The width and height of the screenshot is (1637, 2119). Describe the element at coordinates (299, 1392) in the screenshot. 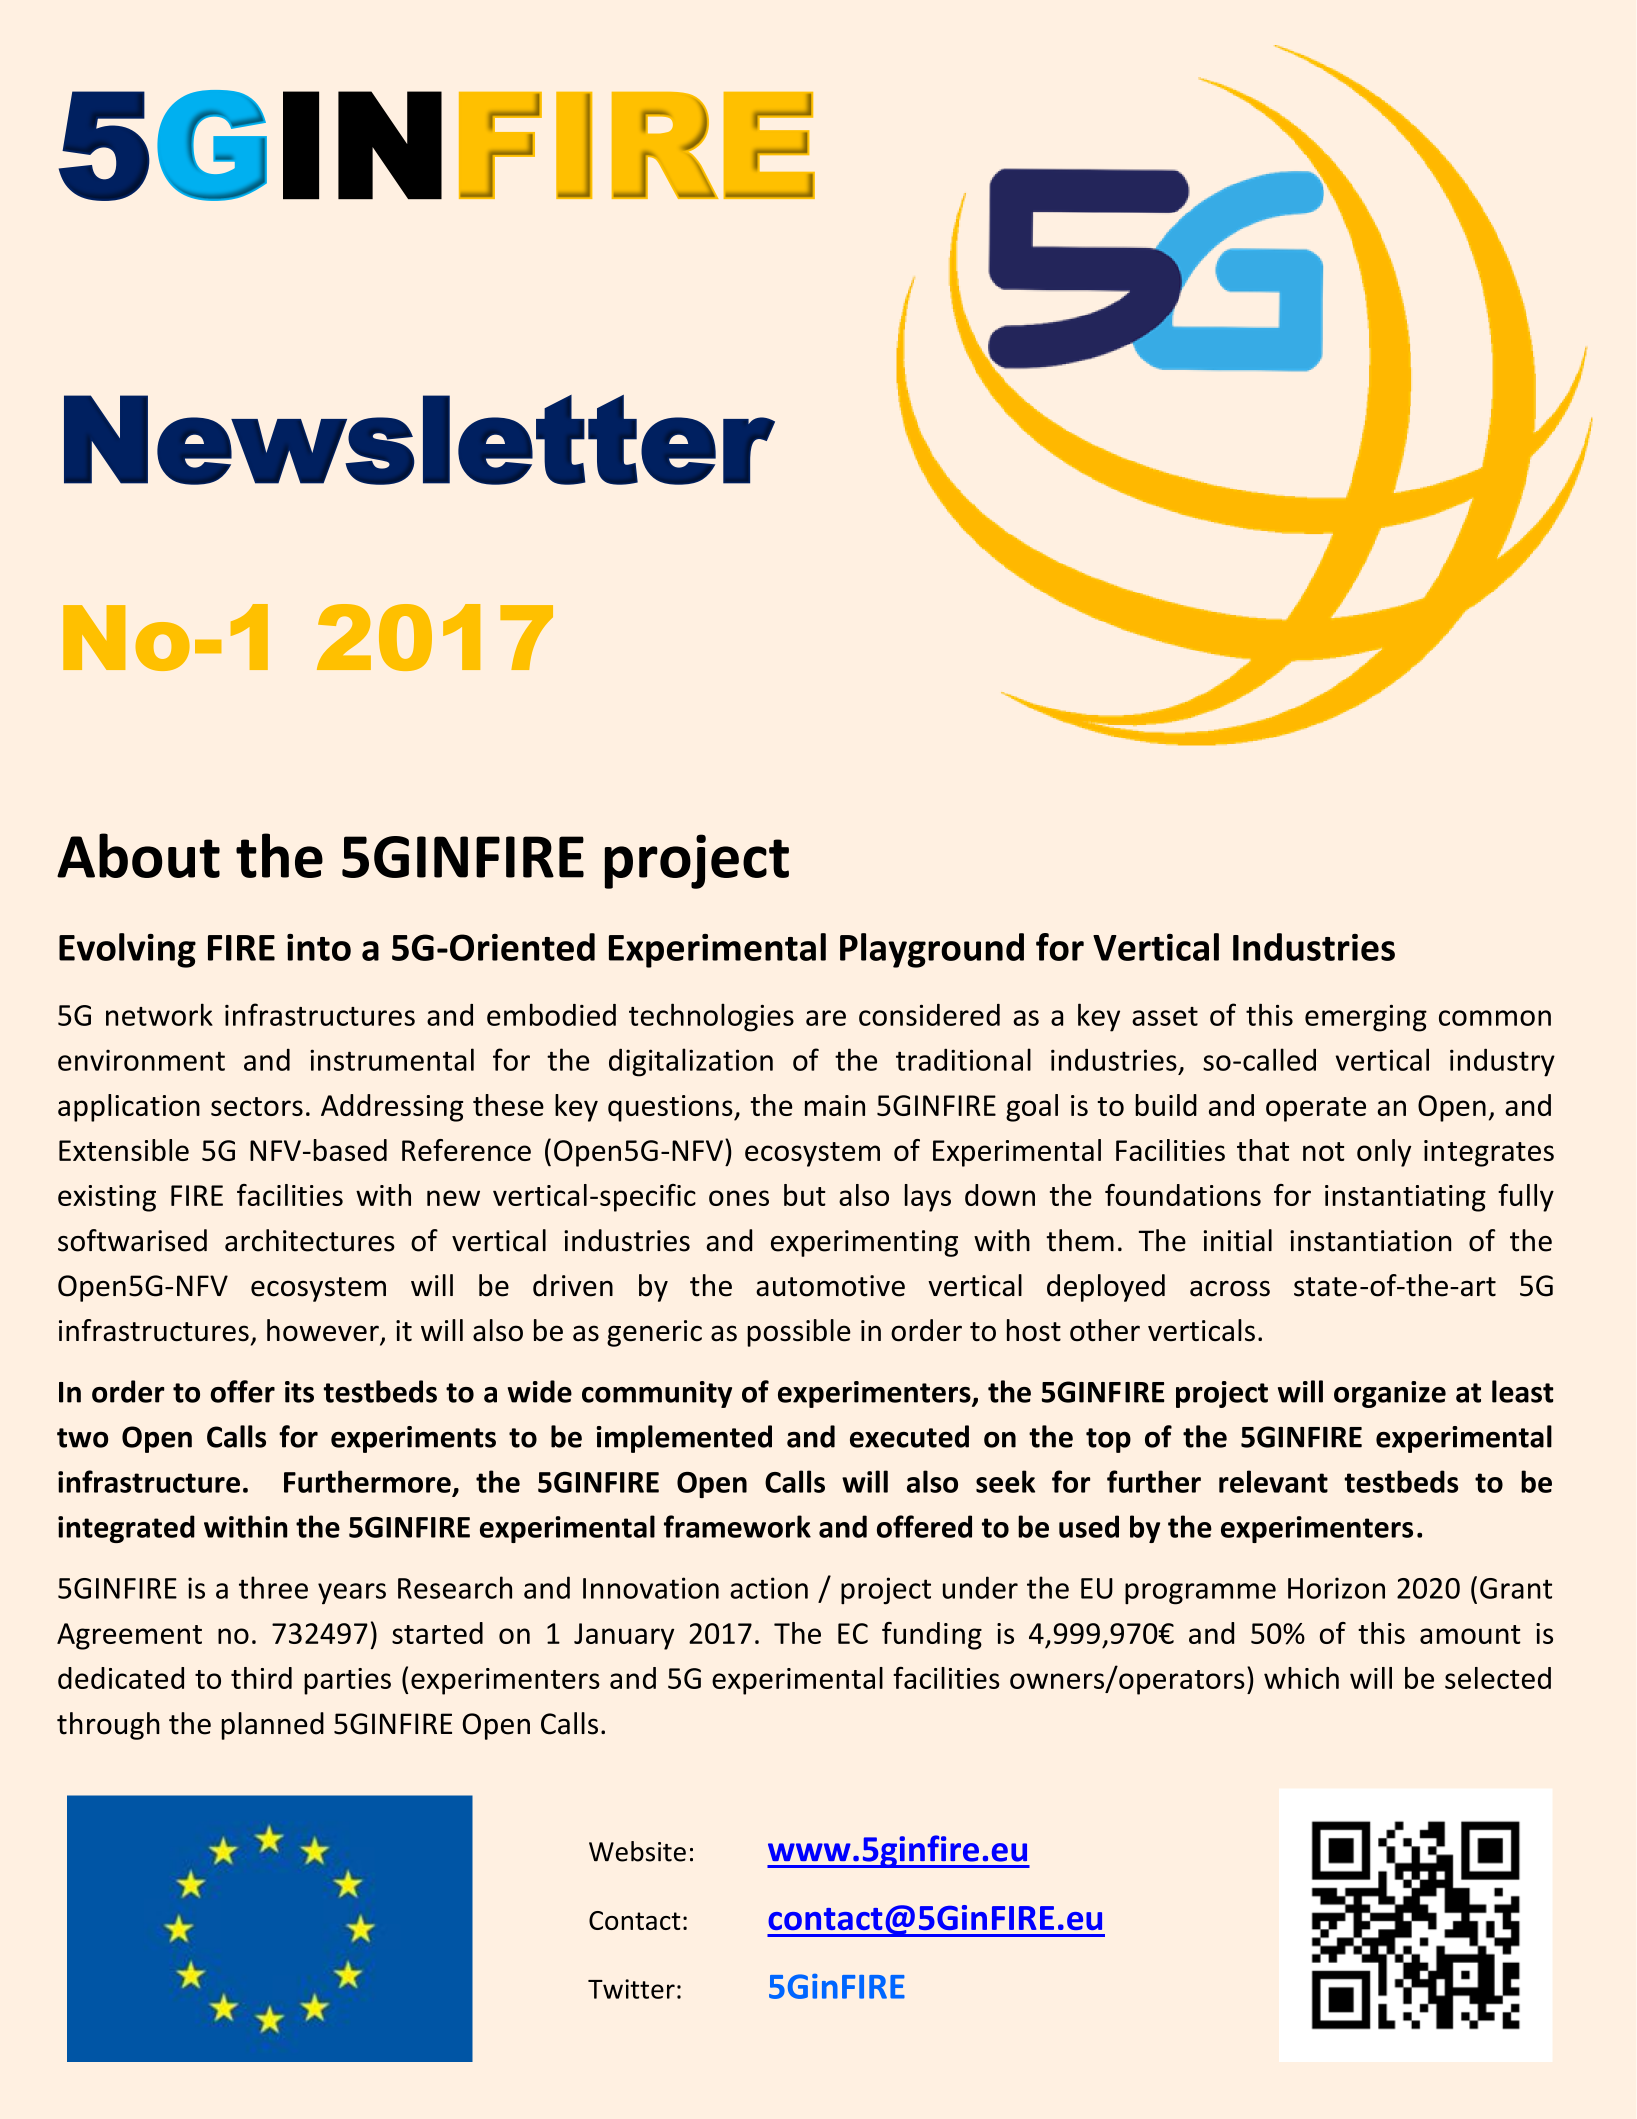

I see `its` at that location.
